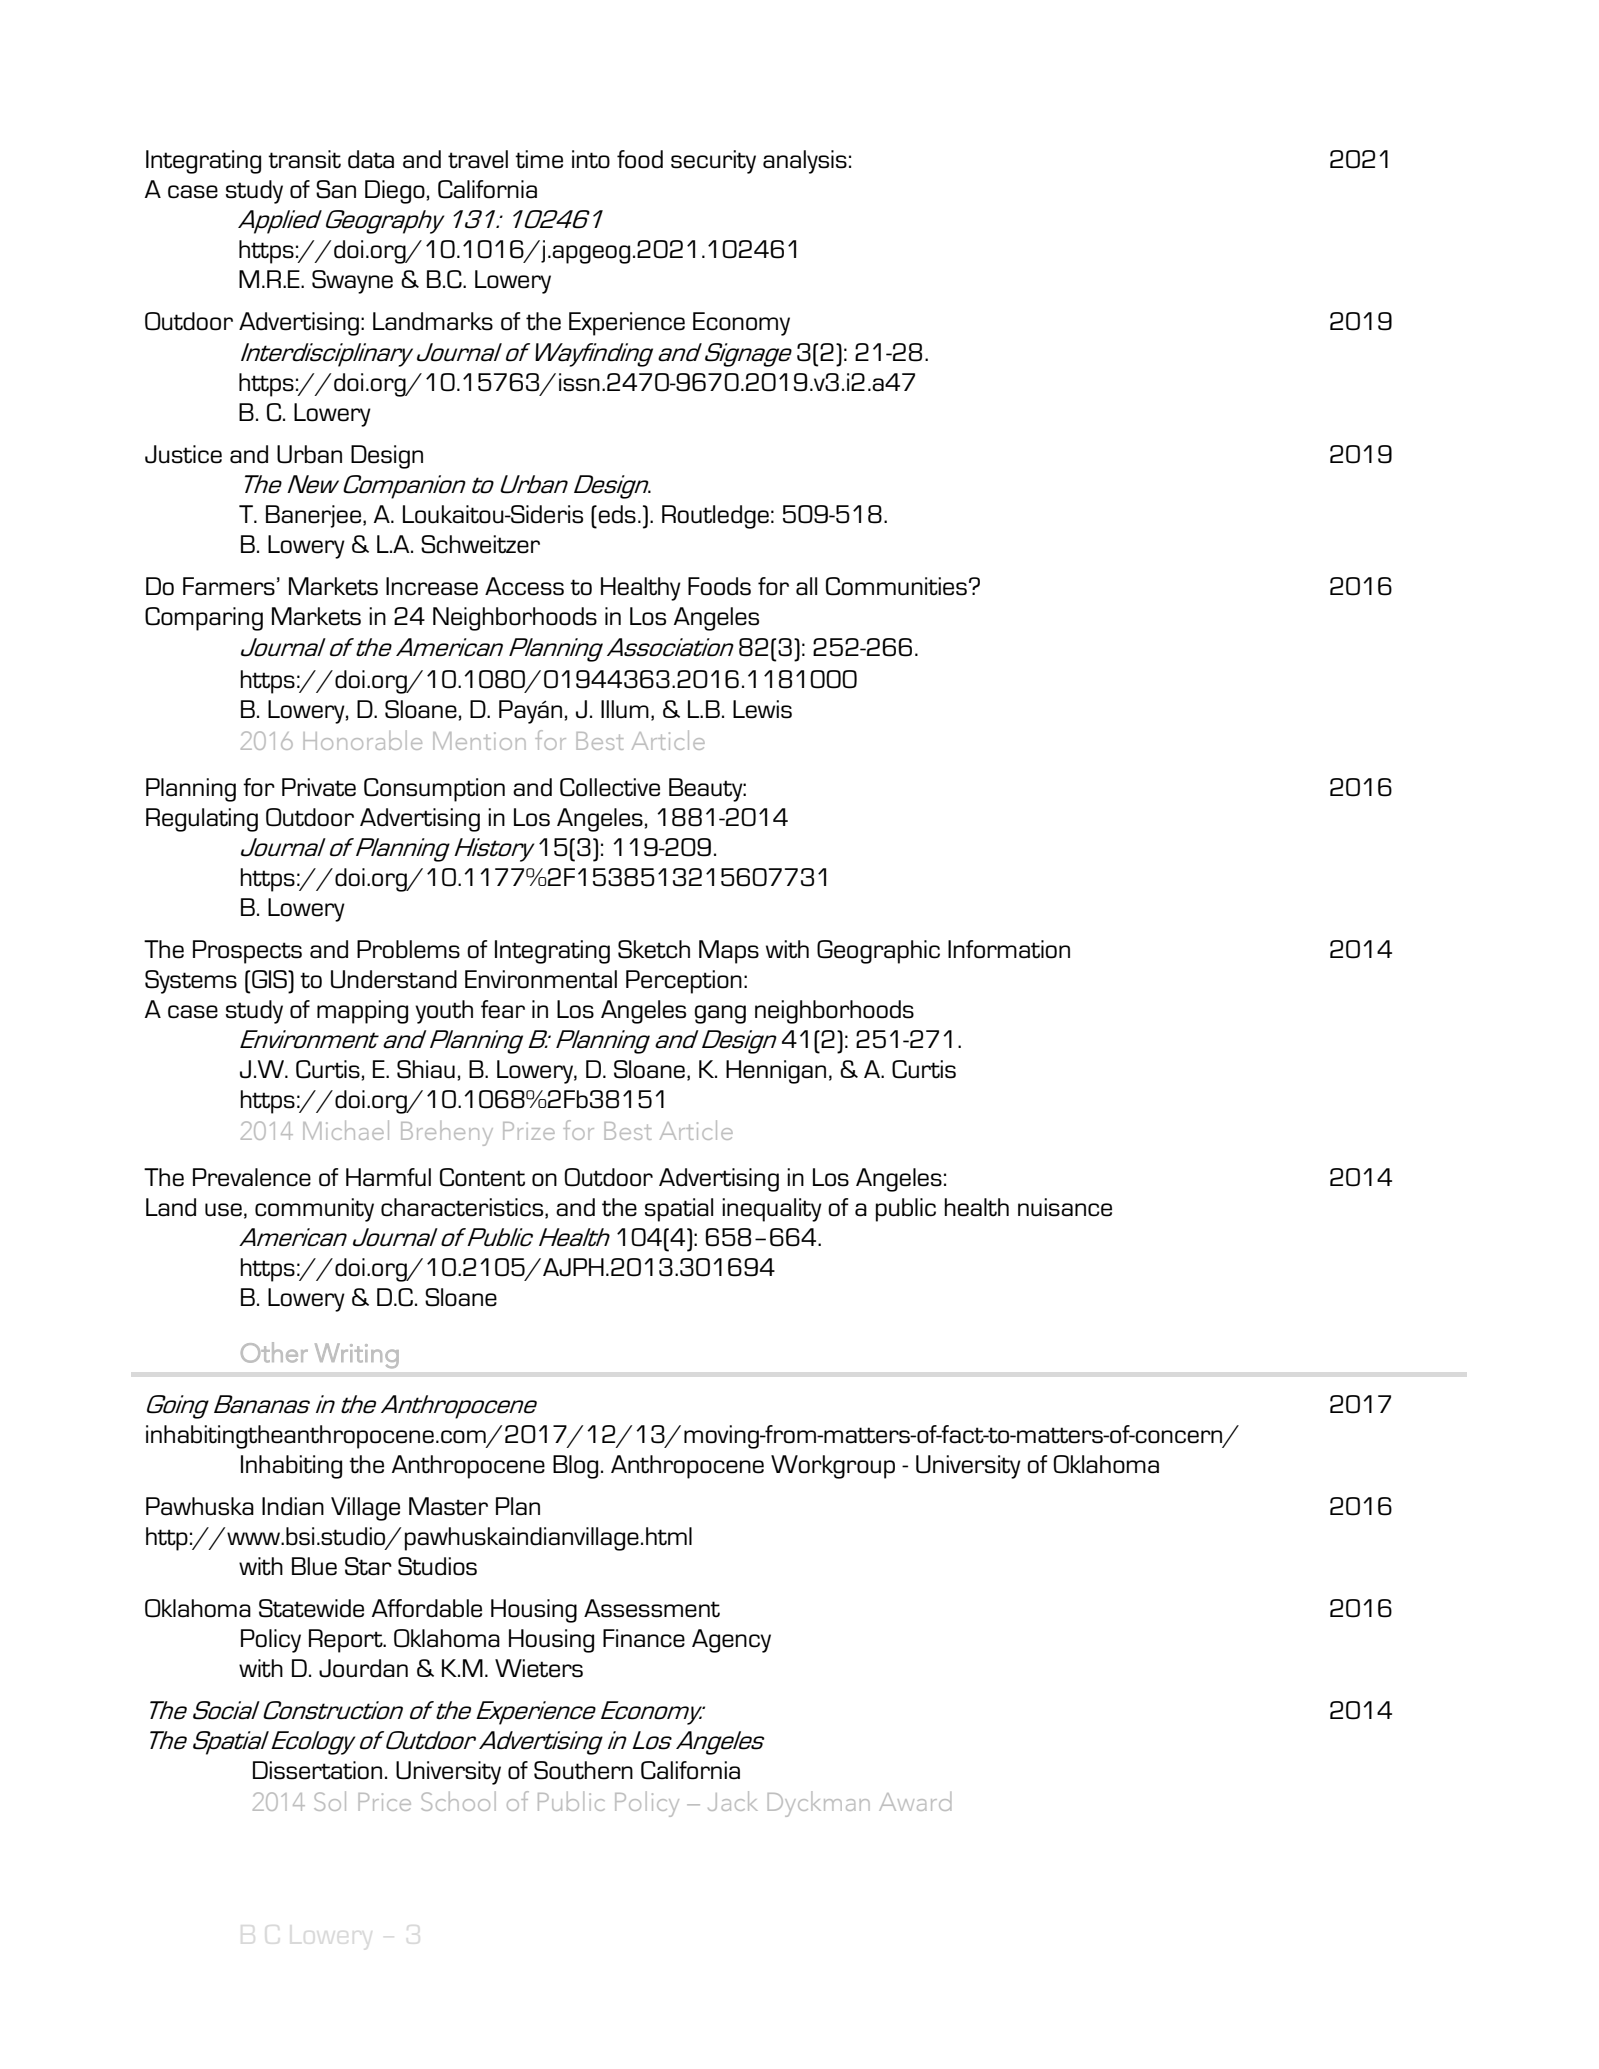  What do you see at coordinates (610, 787) in the image?
I see `Collective` at bounding box center [610, 787].
